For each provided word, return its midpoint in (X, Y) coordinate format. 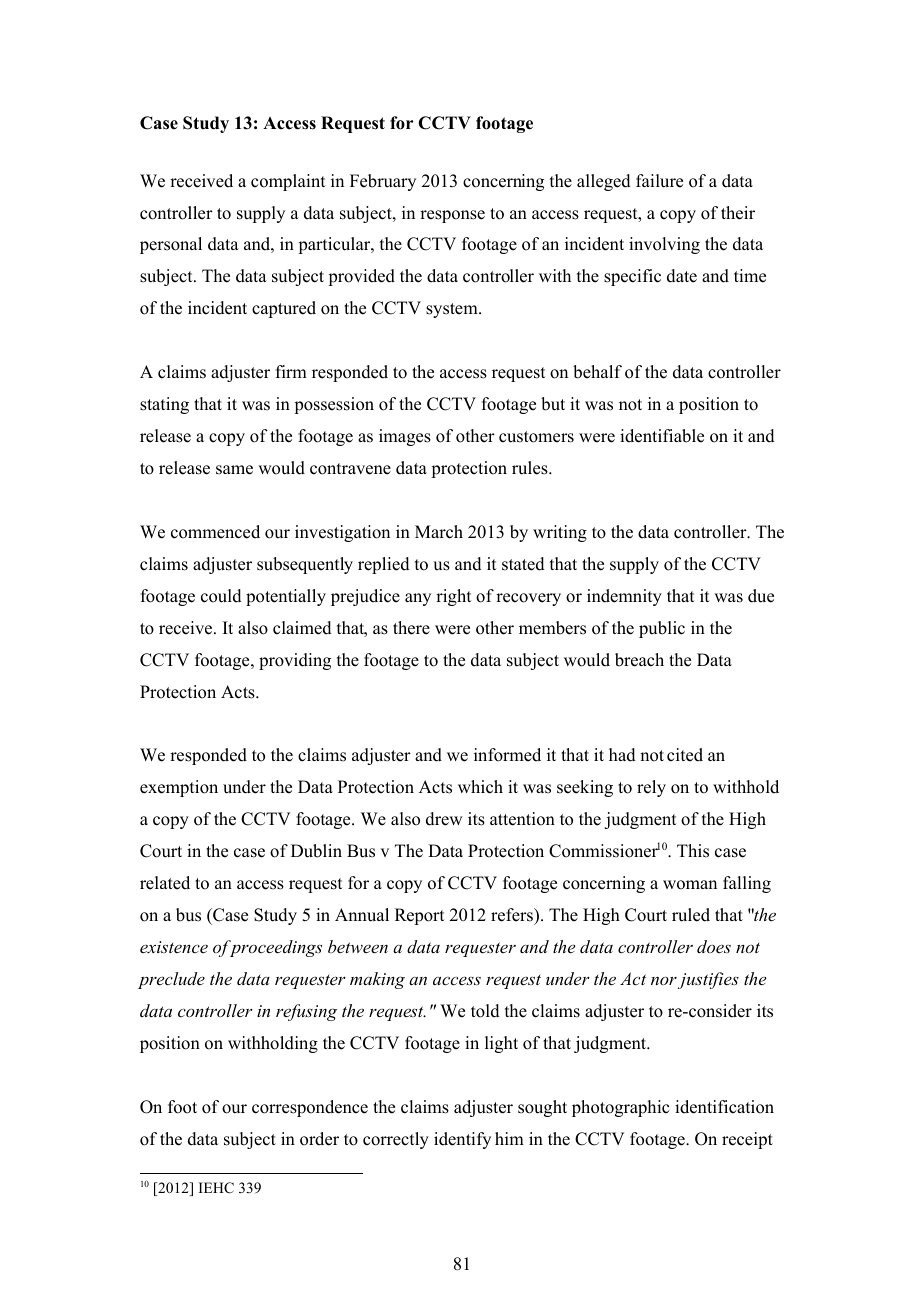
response (452, 216)
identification (724, 1107)
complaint (288, 182)
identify (462, 1140)
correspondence (310, 1108)
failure (659, 181)
